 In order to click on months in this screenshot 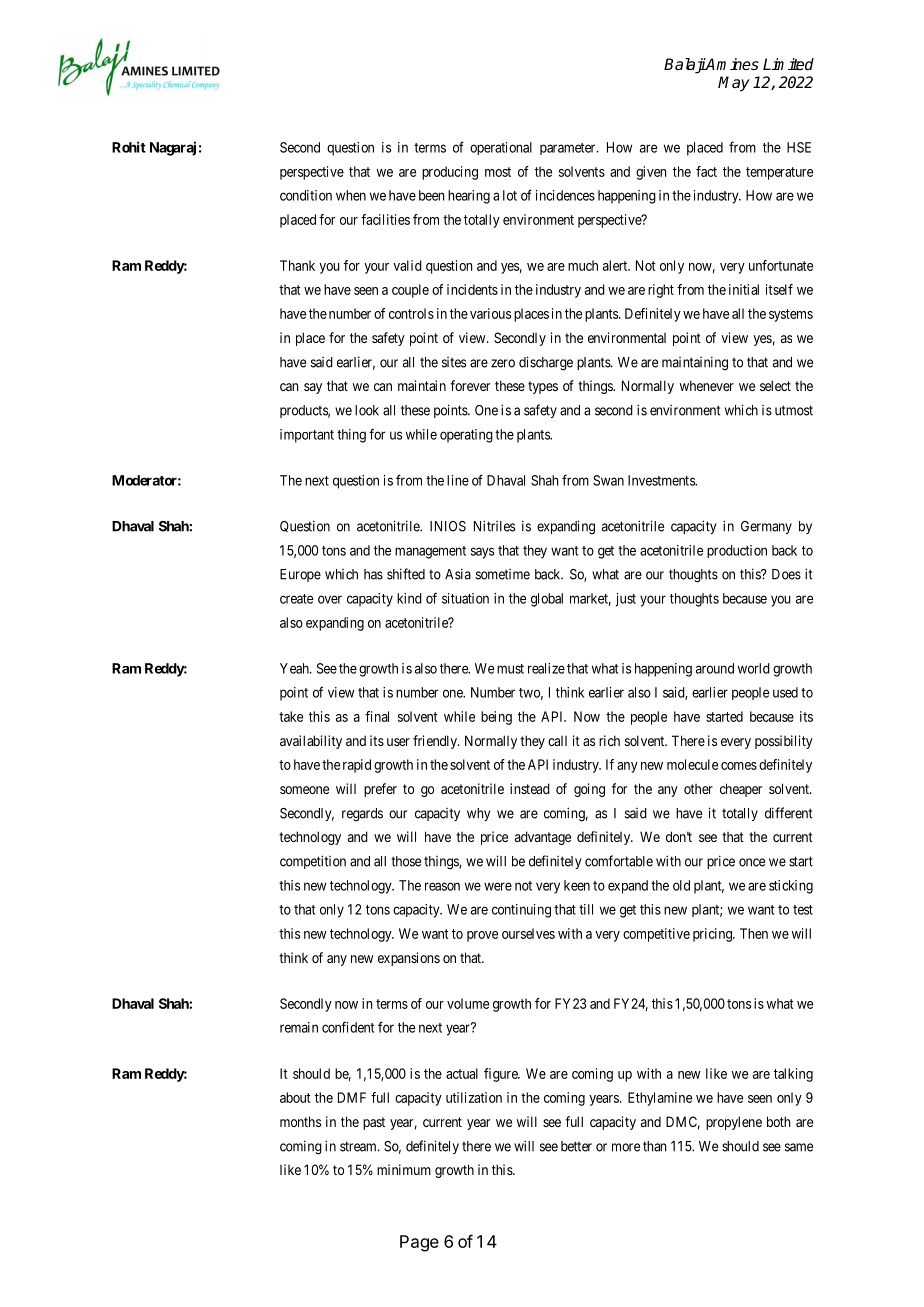, I will do `click(300, 1121)`.
